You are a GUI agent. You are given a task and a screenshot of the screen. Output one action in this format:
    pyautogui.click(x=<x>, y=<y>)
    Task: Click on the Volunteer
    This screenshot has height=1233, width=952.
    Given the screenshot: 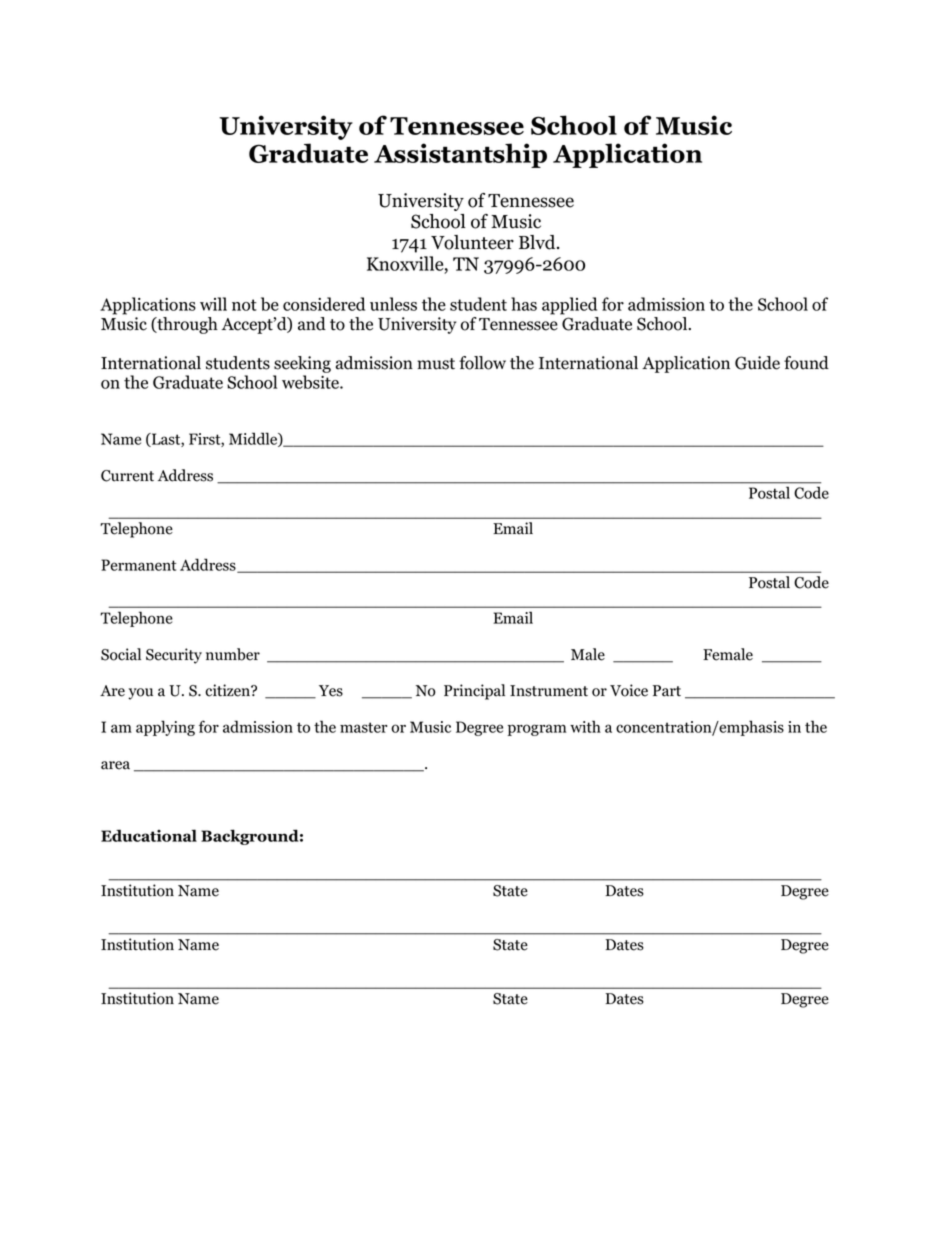 What is the action you would take?
    pyautogui.click(x=472, y=242)
